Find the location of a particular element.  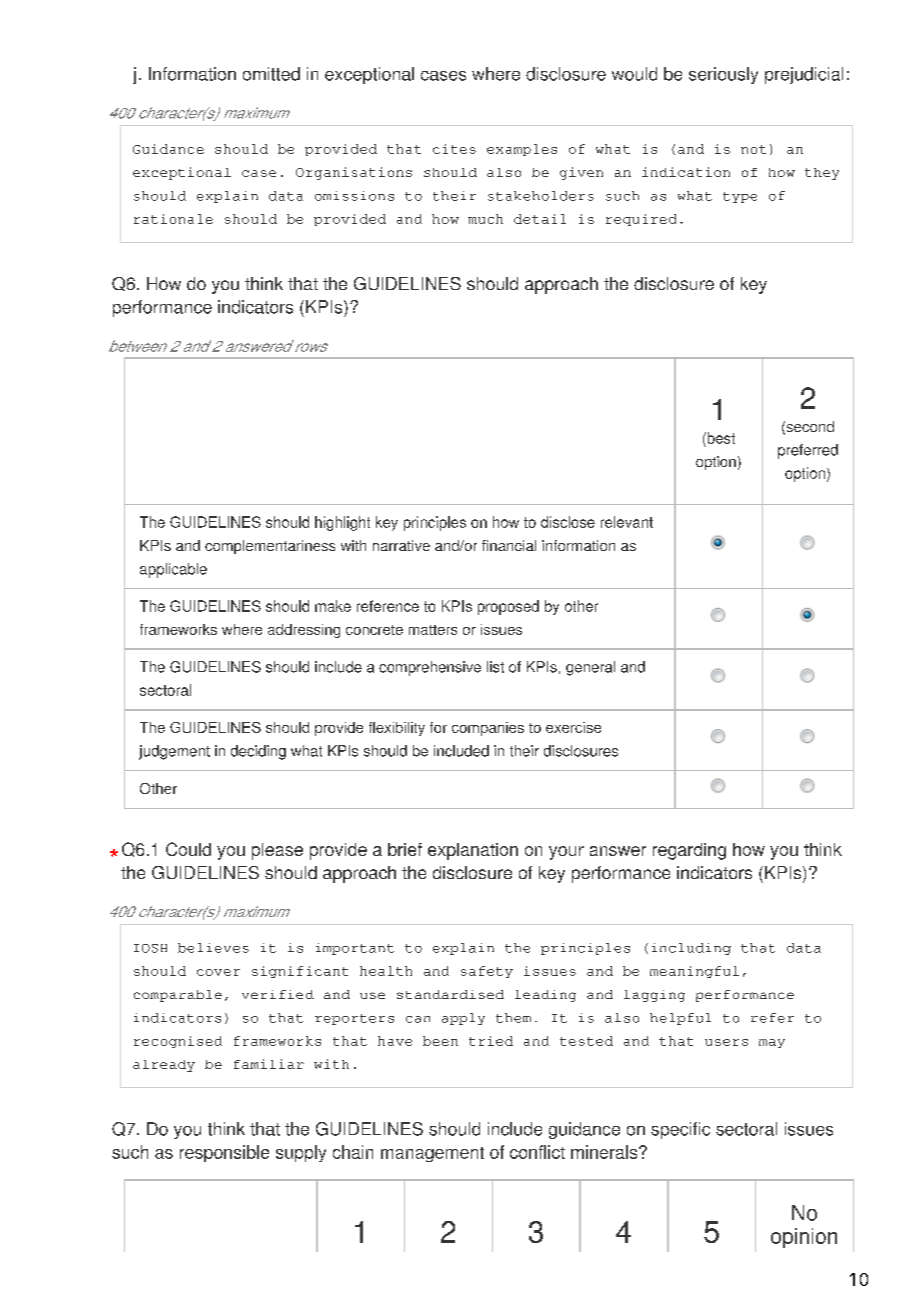

examples is located at coordinates (522, 150).
